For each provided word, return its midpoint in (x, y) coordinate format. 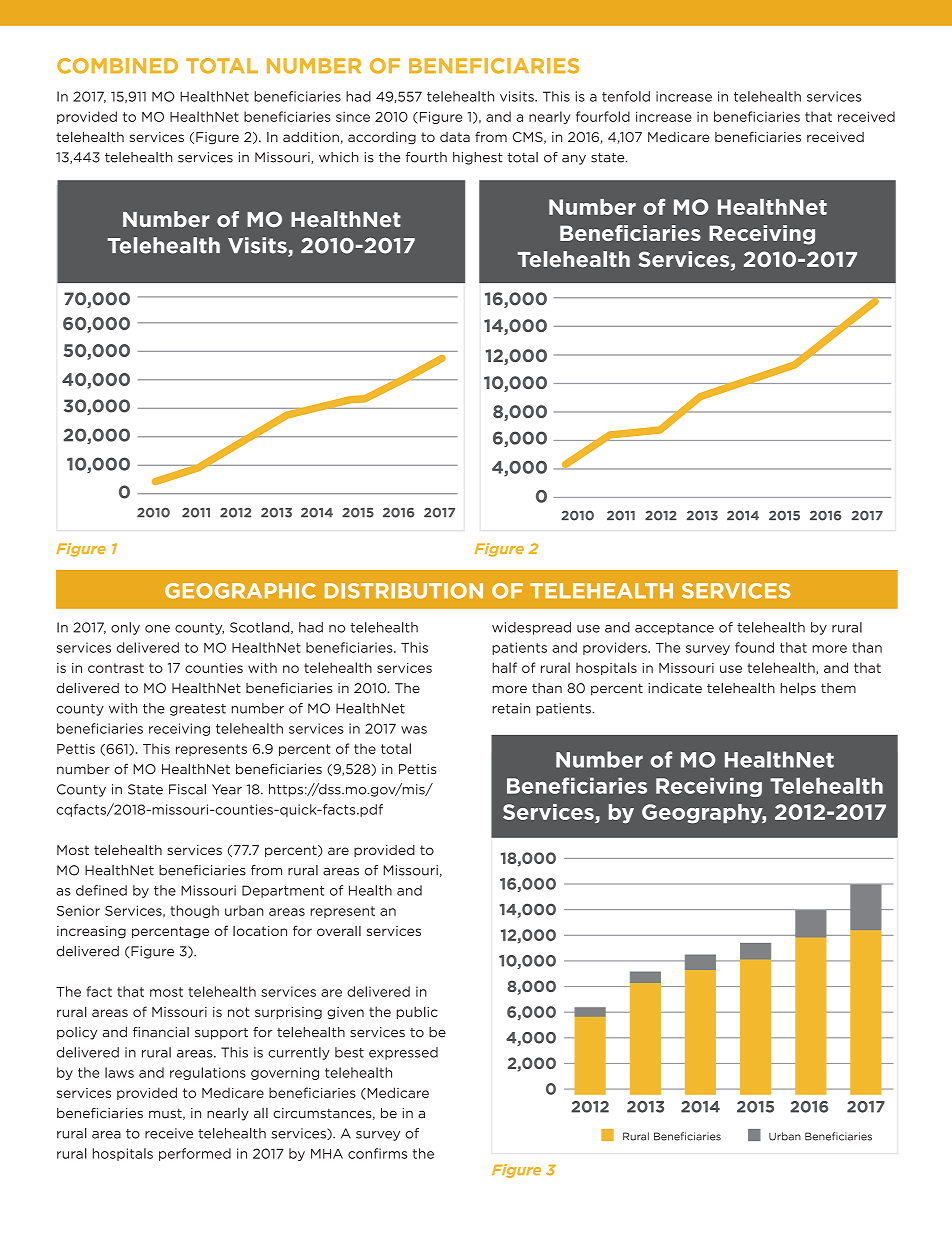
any (574, 160)
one (157, 629)
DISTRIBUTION (404, 591)
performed (195, 1154)
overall (339, 931)
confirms (377, 1153)
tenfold (626, 96)
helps (798, 688)
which (339, 157)
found (754, 647)
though (194, 911)
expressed (403, 1053)
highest (478, 158)
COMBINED (117, 66)
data (455, 137)
